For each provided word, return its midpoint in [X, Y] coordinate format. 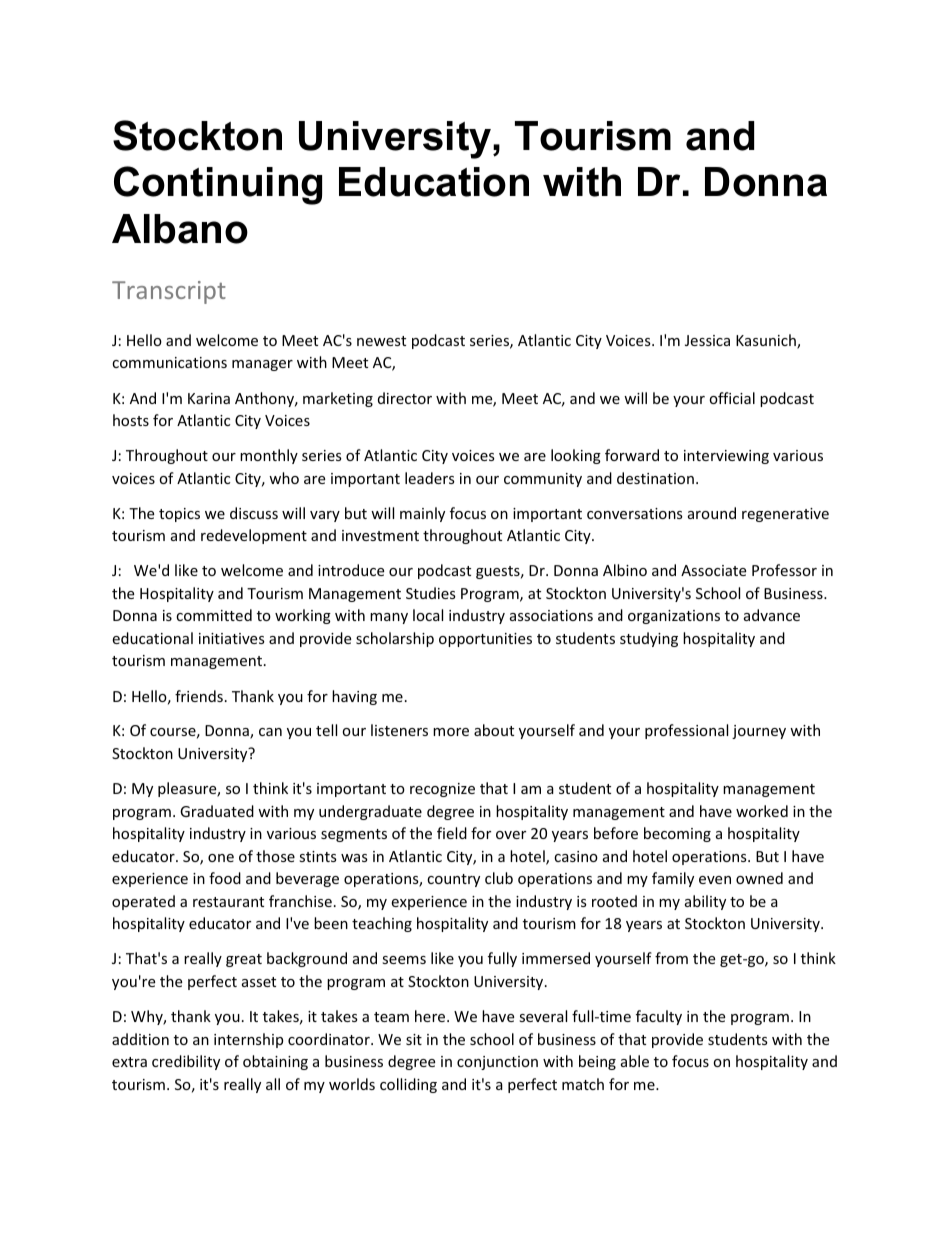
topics [179, 515]
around [712, 513]
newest [381, 341]
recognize [442, 790]
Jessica [707, 340]
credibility [186, 1062]
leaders [430, 478]
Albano [180, 229]
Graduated [217, 811]
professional [686, 731]
